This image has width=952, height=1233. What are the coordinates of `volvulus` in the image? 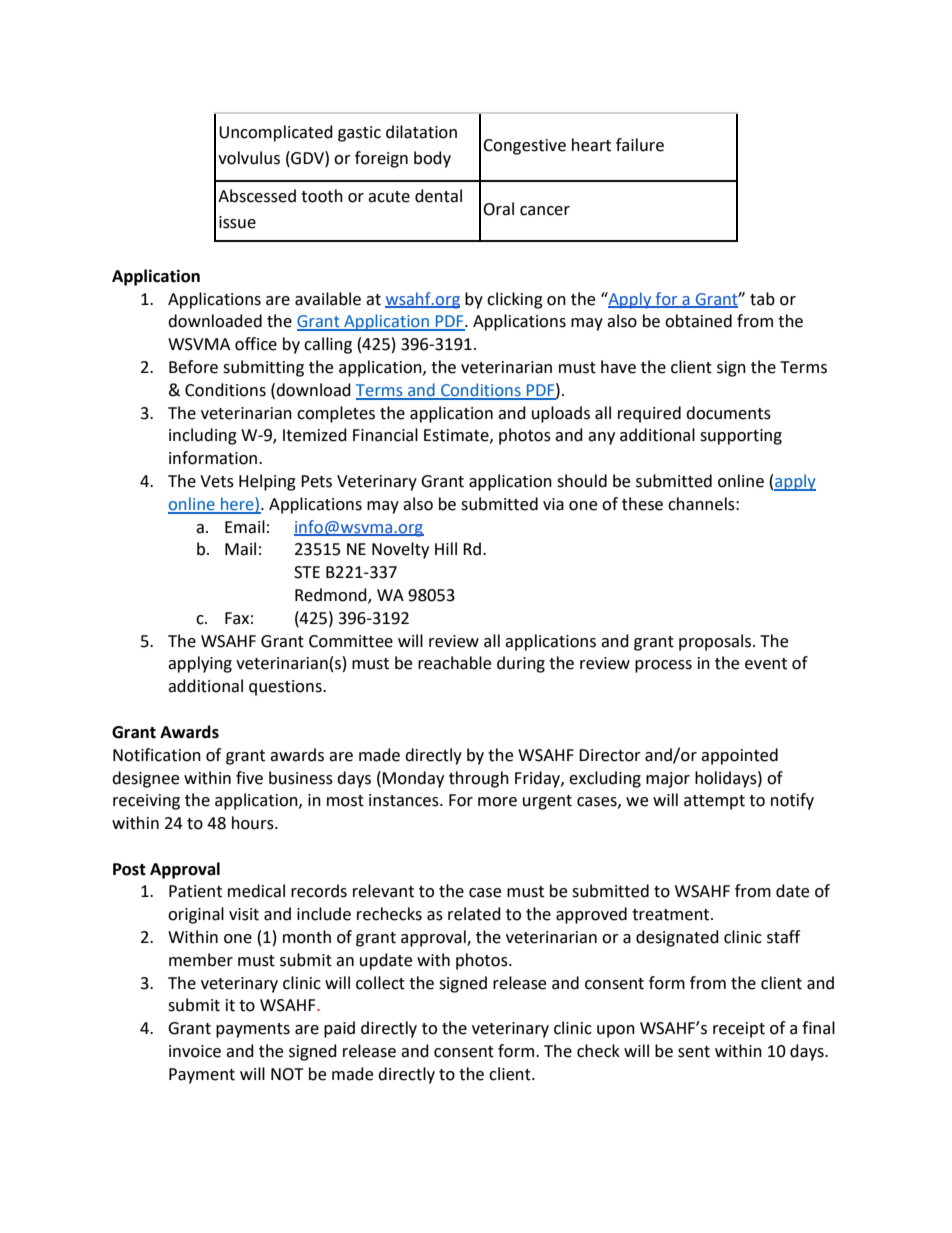 It's located at (249, 158).
